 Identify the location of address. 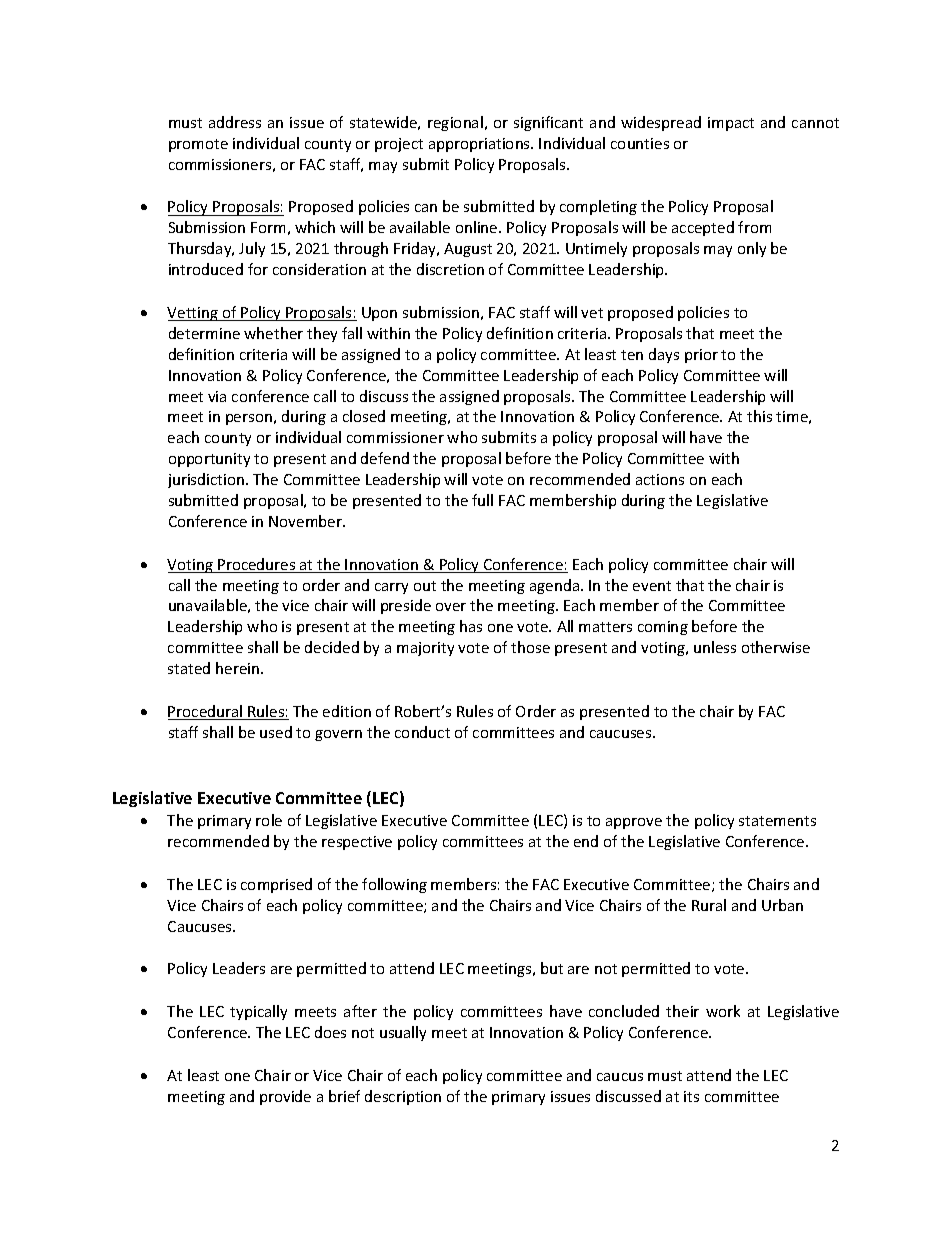
(235, 122).
